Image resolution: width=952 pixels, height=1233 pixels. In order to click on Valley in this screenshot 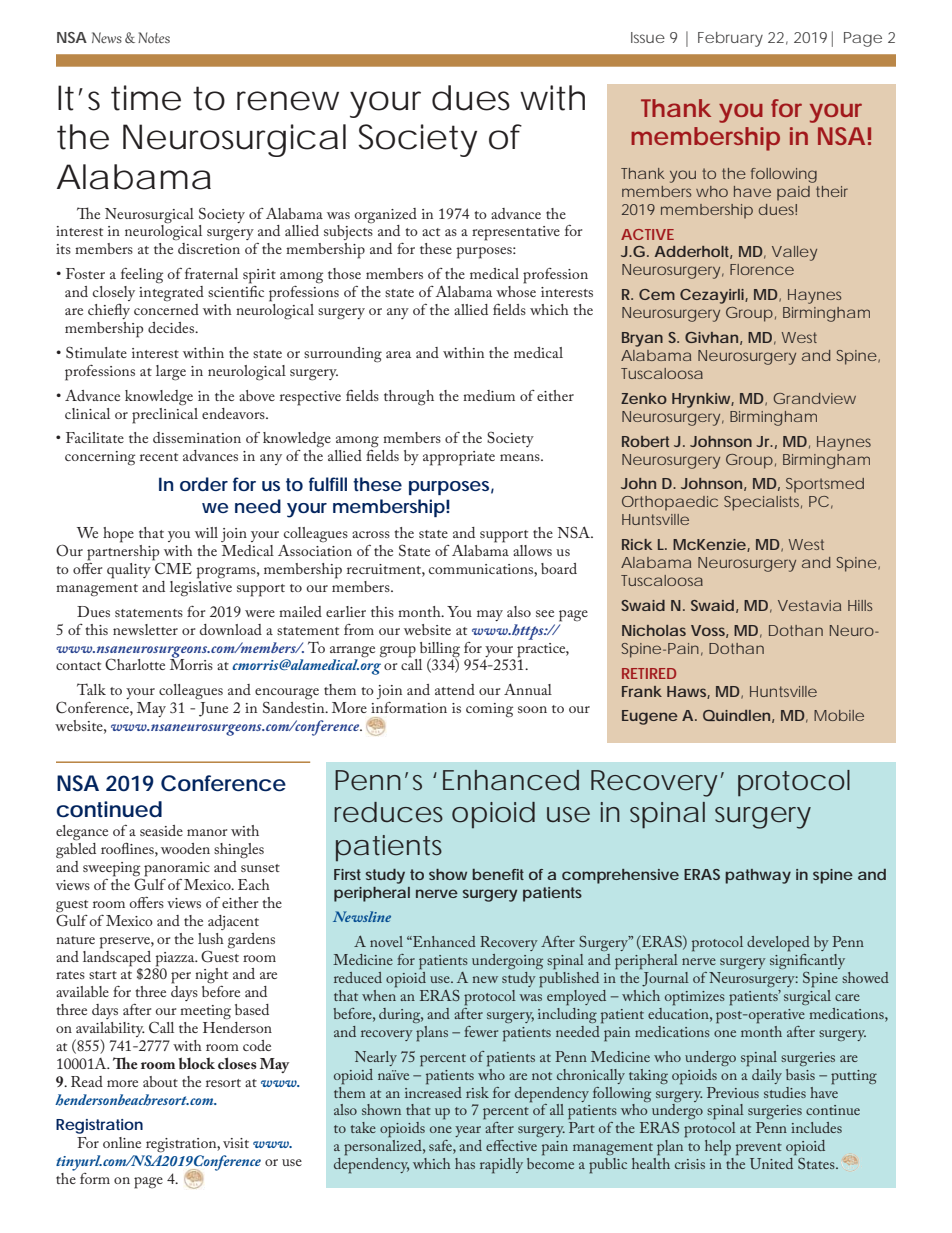, I will do `click(794, 253)`.
